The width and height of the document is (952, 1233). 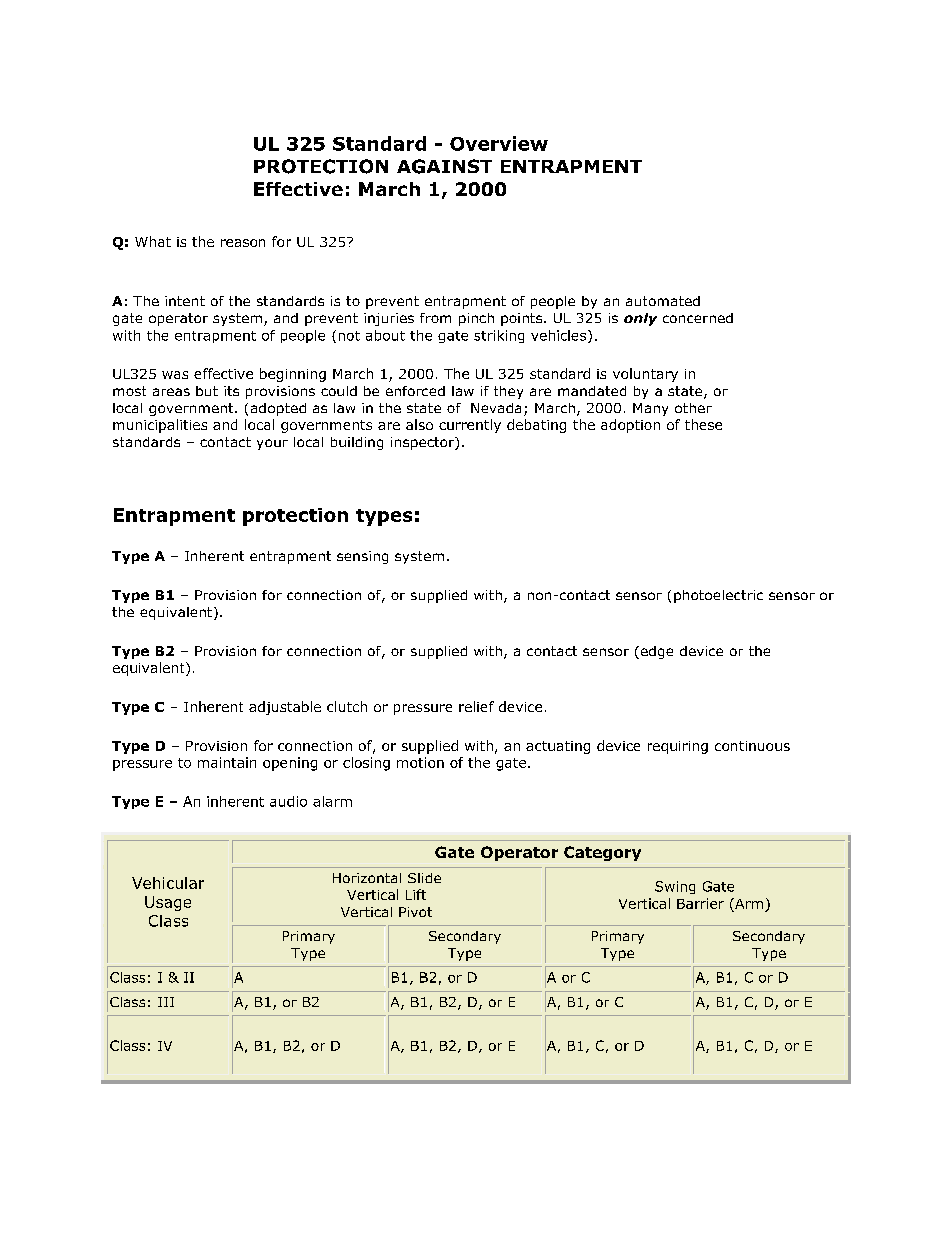 I want to click on AGAINST, so click(x=444, y=166).
